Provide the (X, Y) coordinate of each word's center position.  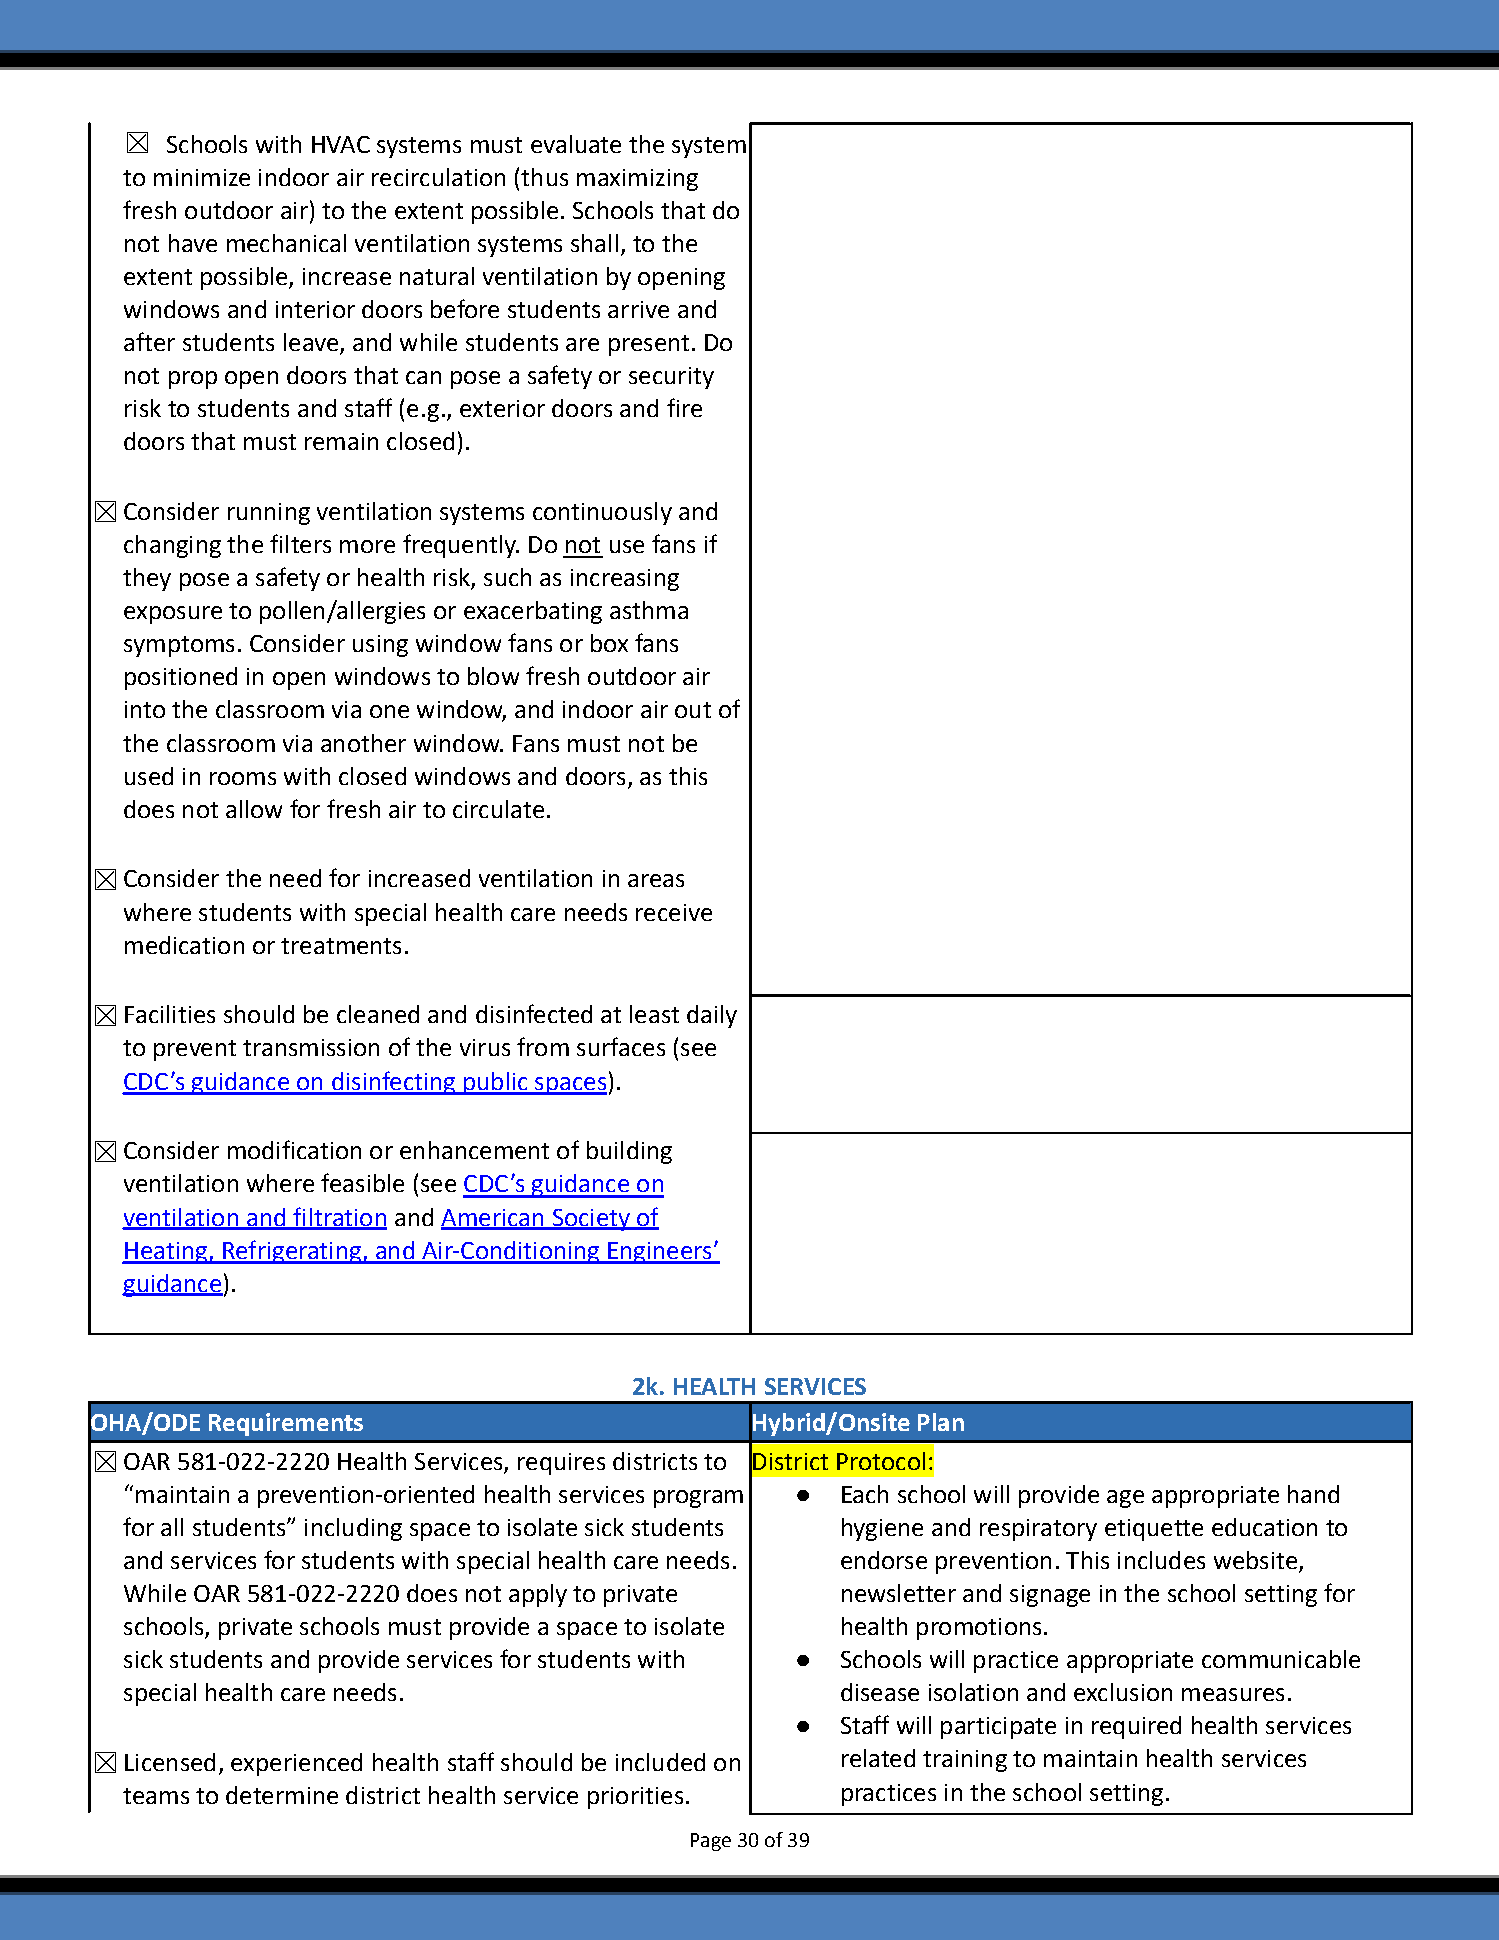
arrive (638, 309)
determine (282, 1795)
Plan (941, 1422)
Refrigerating (292, 1252)
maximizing (637, 180)
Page (711, 1842)
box (609, 643)
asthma (649, 610)
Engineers (660, 1253)
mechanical (286, 243)
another (363, 743)
